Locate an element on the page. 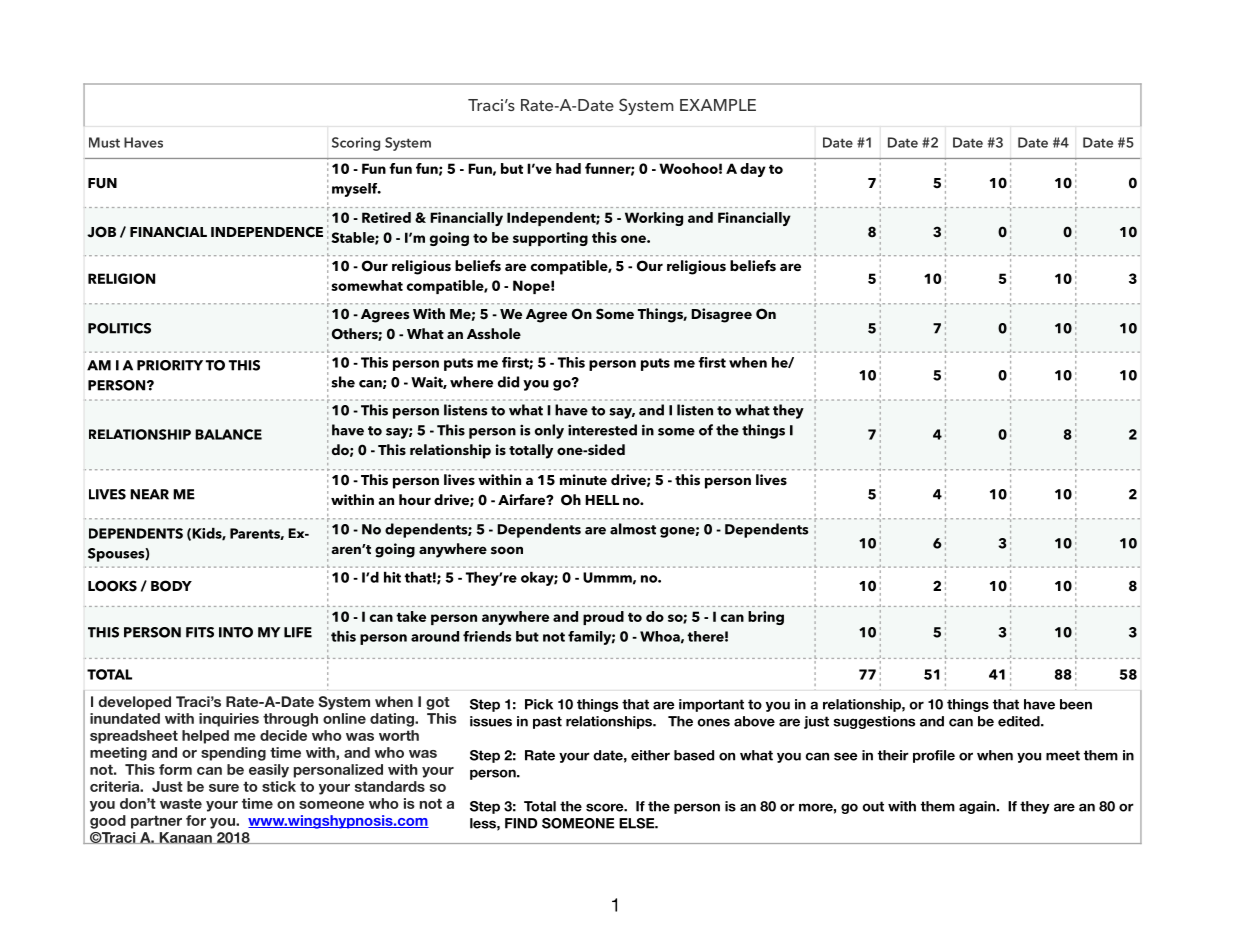  day is located at coordinates (753, 170).
